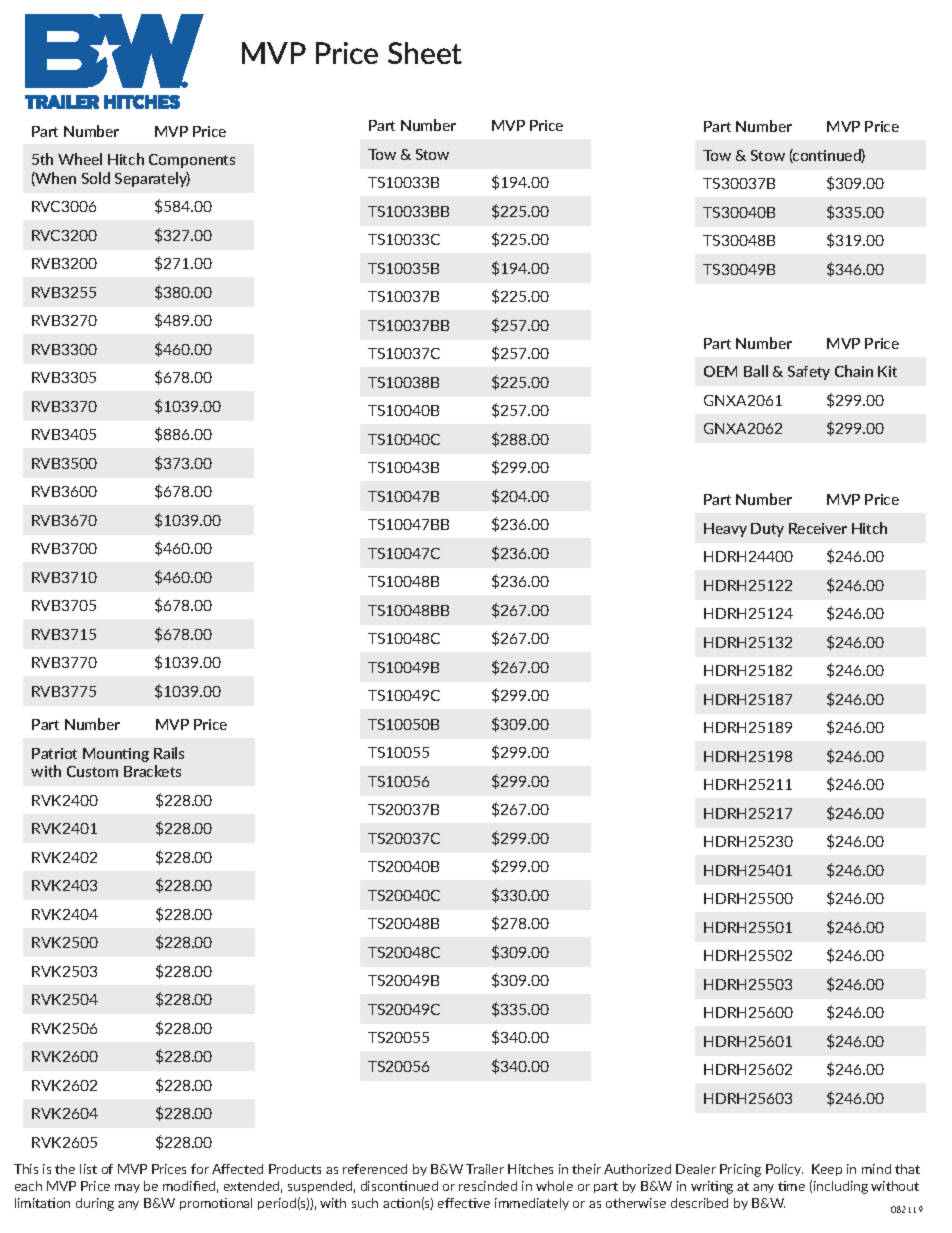 The image size is (952, 1233). Describe the element at coordinates (80, 159) in the document. I see `Wheel` at that location.
